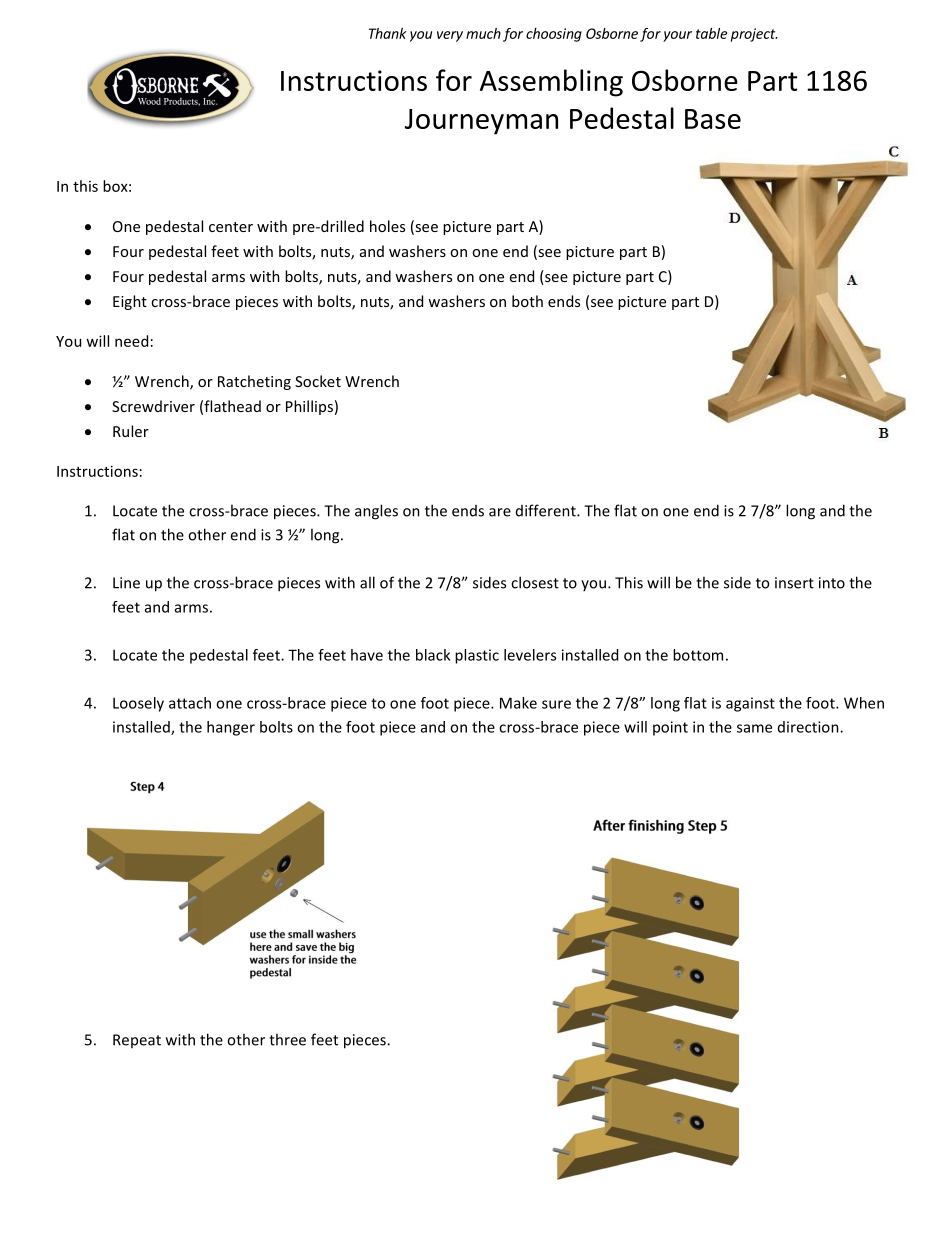 This document has width=952, height=1233. What do you see at coordinates (754, 728) in the document?
I see `same` at bounding box center [754, 728].
